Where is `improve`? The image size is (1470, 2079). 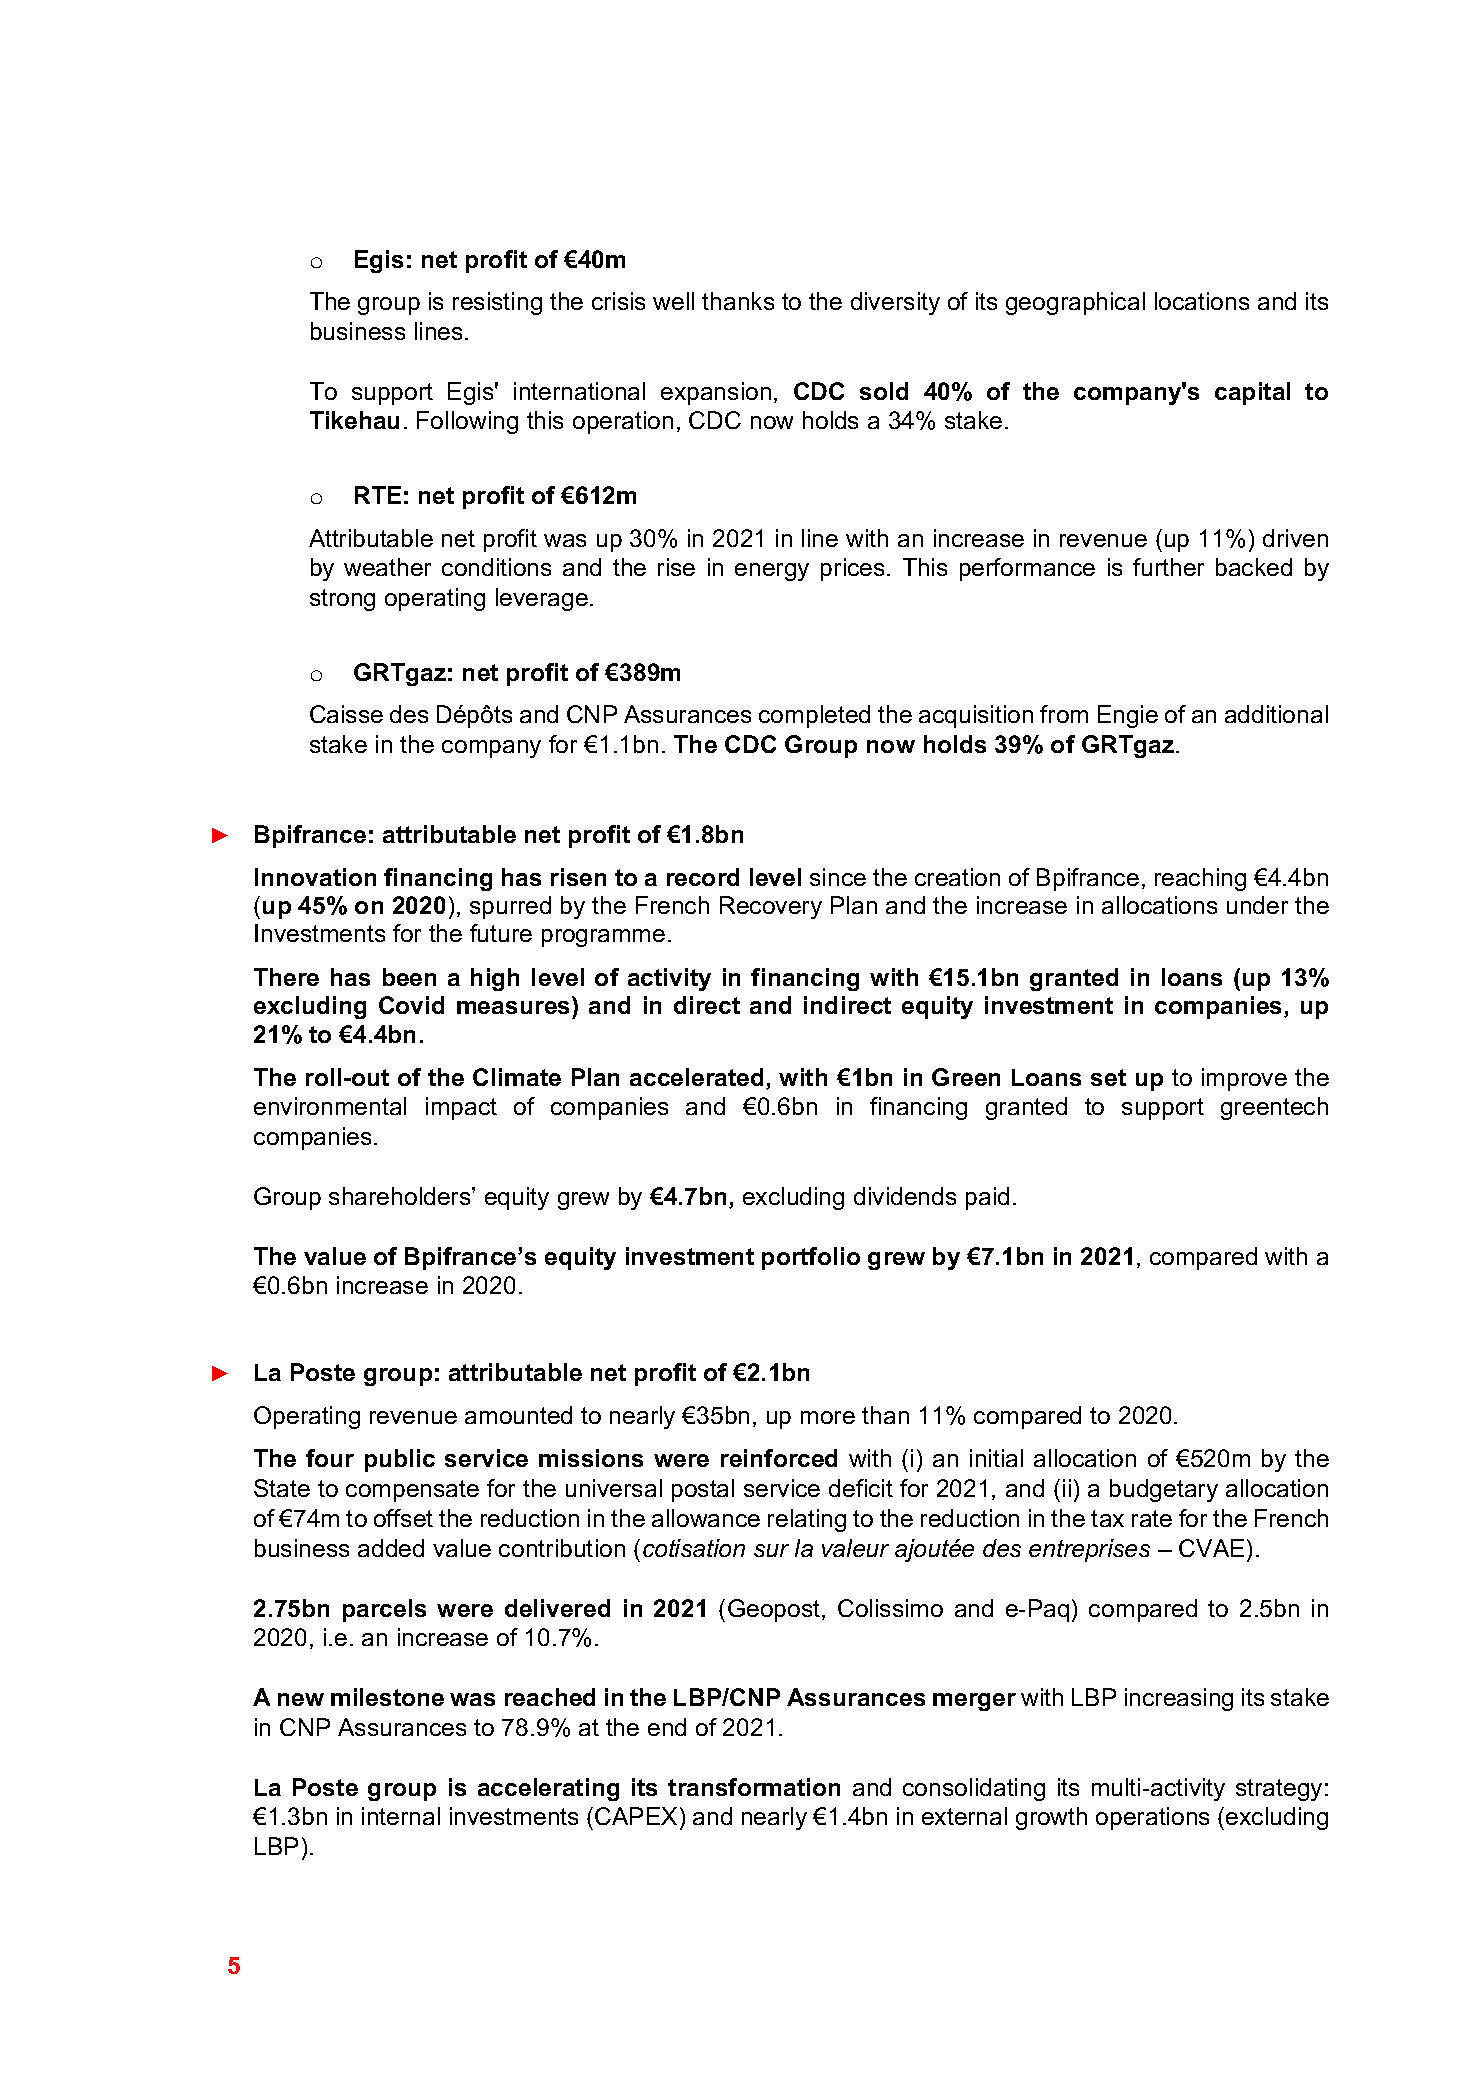 improve is located at coordinates (1244, 1079).
